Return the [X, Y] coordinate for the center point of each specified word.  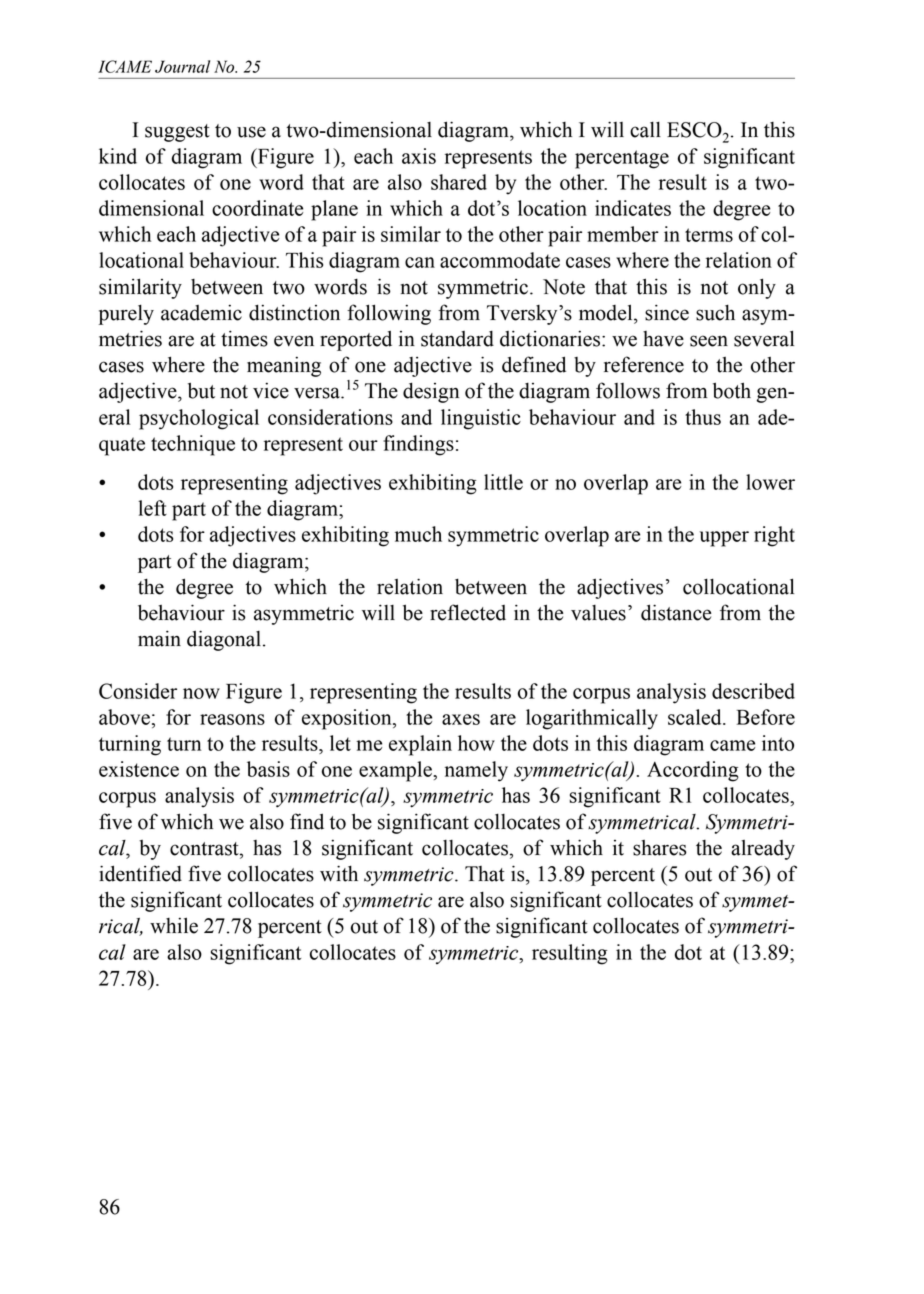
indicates [633, 208]
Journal [182, 66]
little [503, 482]
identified [140, 873]
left [152, 508]
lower [770, 482]
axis [419, 156]
